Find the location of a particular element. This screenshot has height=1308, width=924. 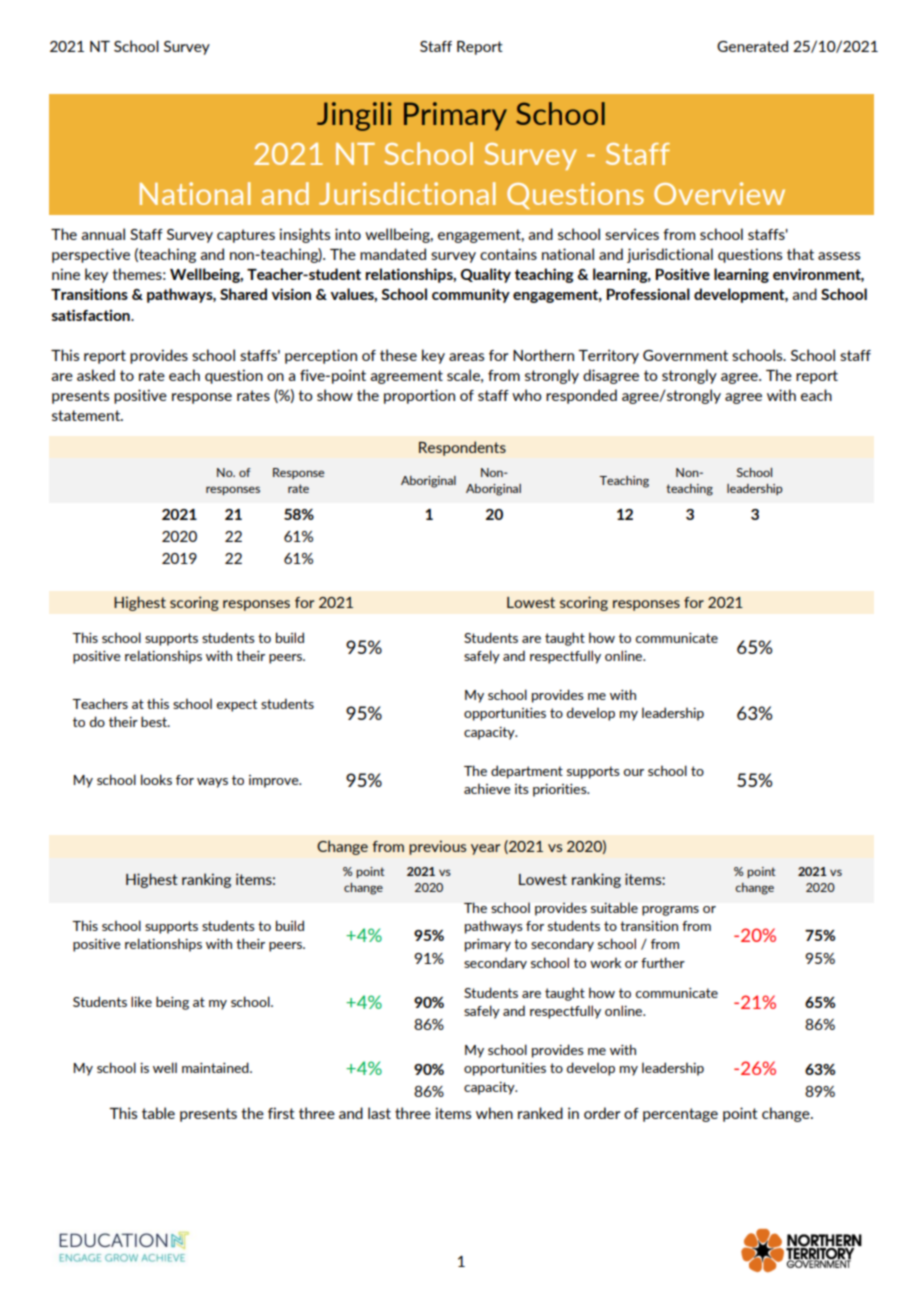

statement is located at coordinates (87, 415).
